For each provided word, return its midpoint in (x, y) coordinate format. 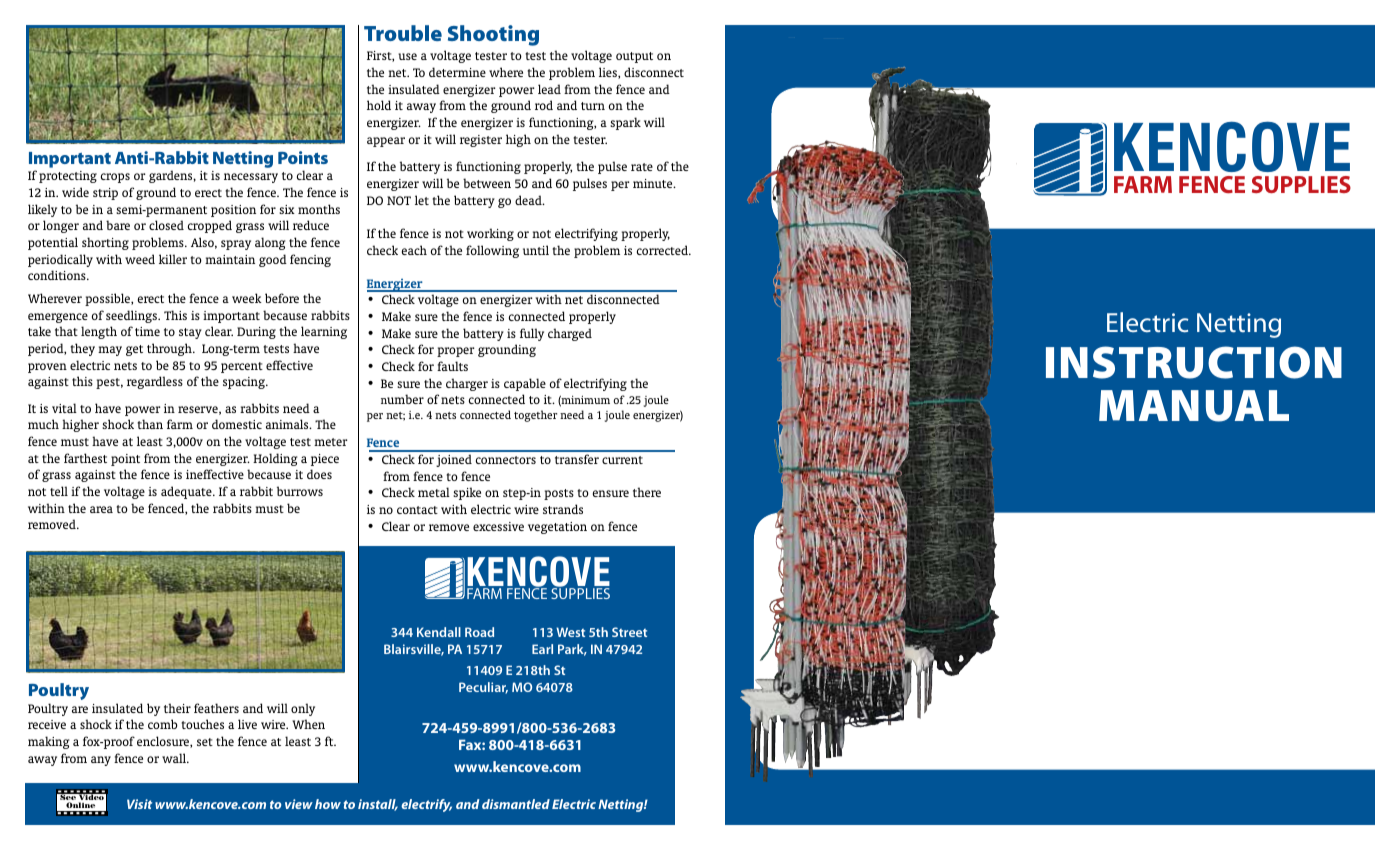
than (150, 424)
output (634, 57)
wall (175, 758)
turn (593, 106)
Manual (1194, 406)
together (535, 416)
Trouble (403, 33)
